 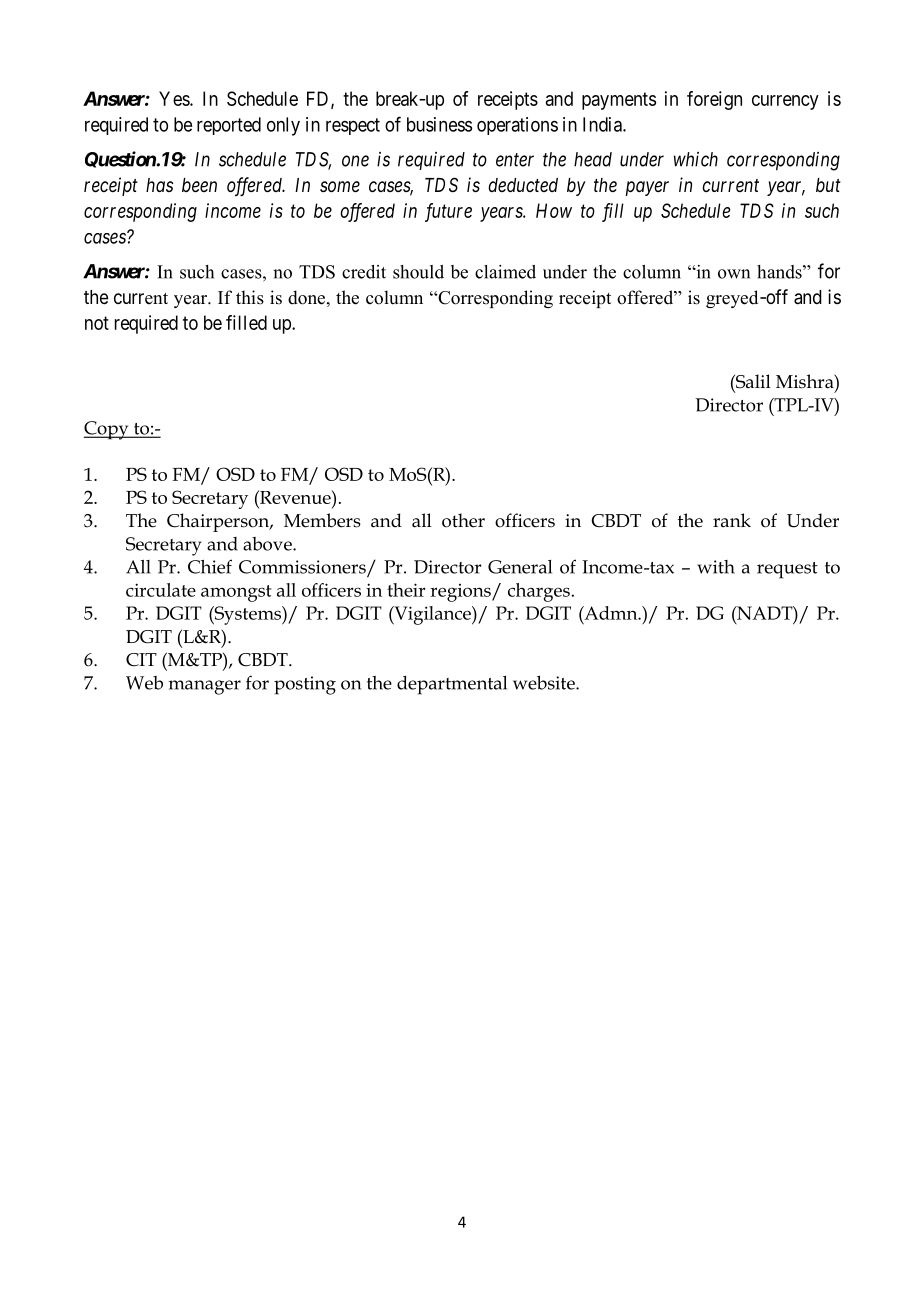 What do you see at coordinates (107, 430) in the document?
I see `Copy` at bounding box center [107, 430].
